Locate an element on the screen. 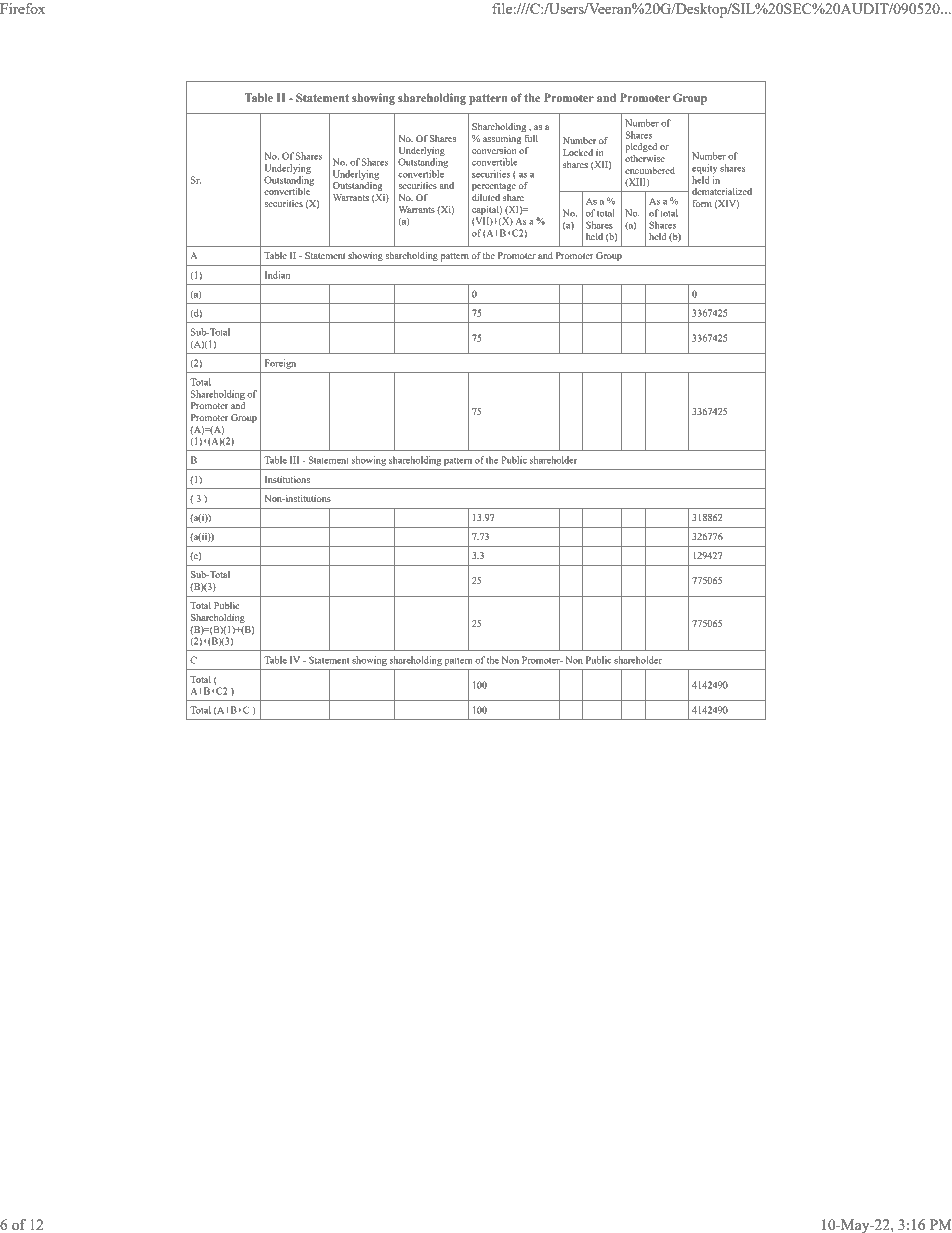 The width and height of the screenshot is (952, 1233). assuming is located at coordinates (502, 140).
